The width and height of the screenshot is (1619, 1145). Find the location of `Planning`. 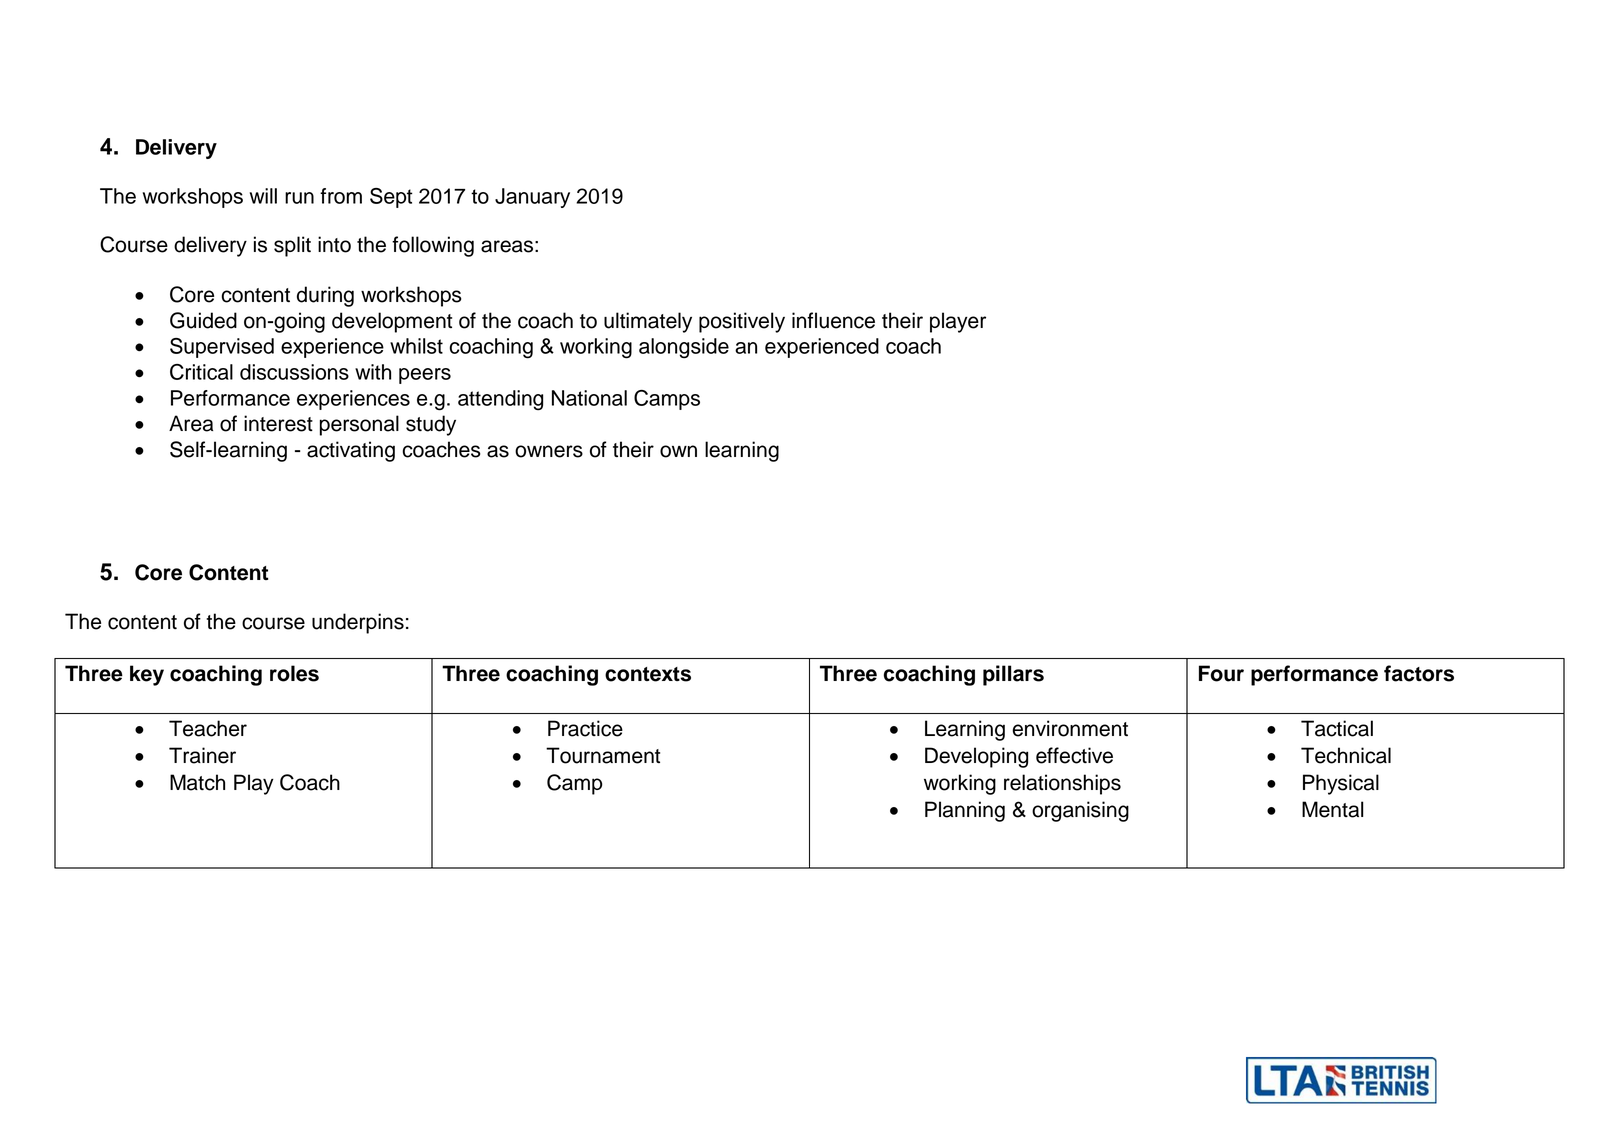

Planning is located at coordinates (965, 811).
